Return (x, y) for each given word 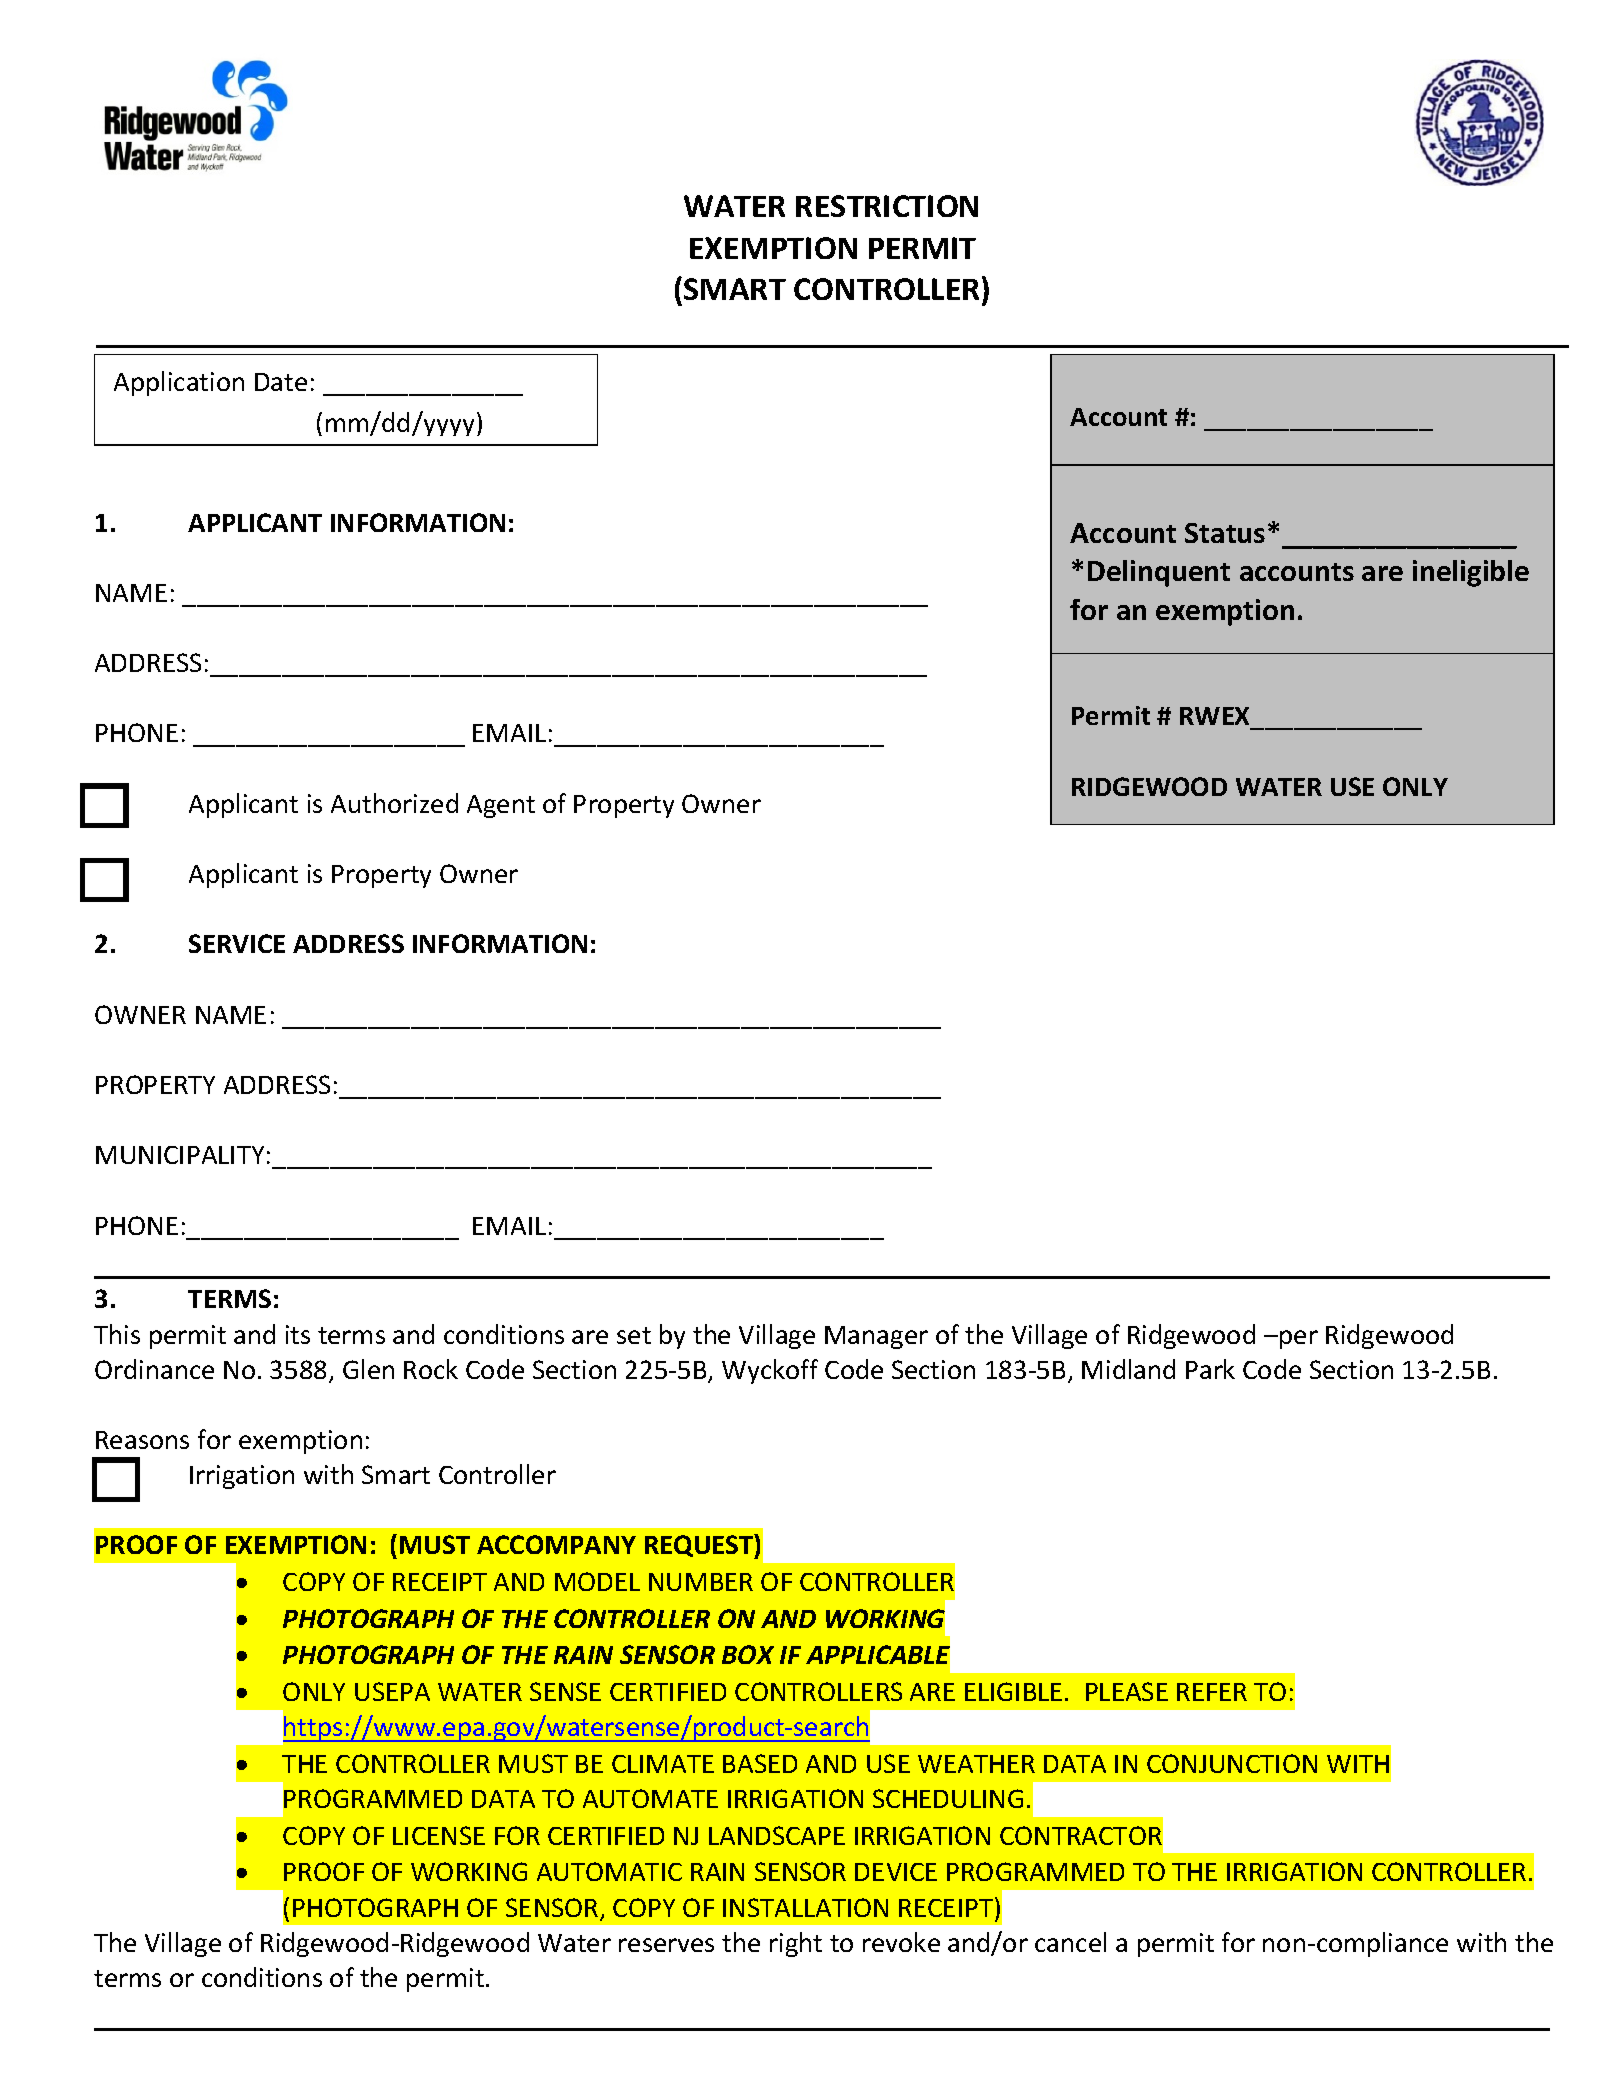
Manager (876, 1337)
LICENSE (439, 1835)
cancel (1070, 1942)
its (298, 1334)
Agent (501, 806)
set (634, 1335)
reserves (666, 1945)
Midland (1128, 1369)
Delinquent (1159, 573)
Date (281, 382)
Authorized (394, 803)
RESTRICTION (887, 206)
